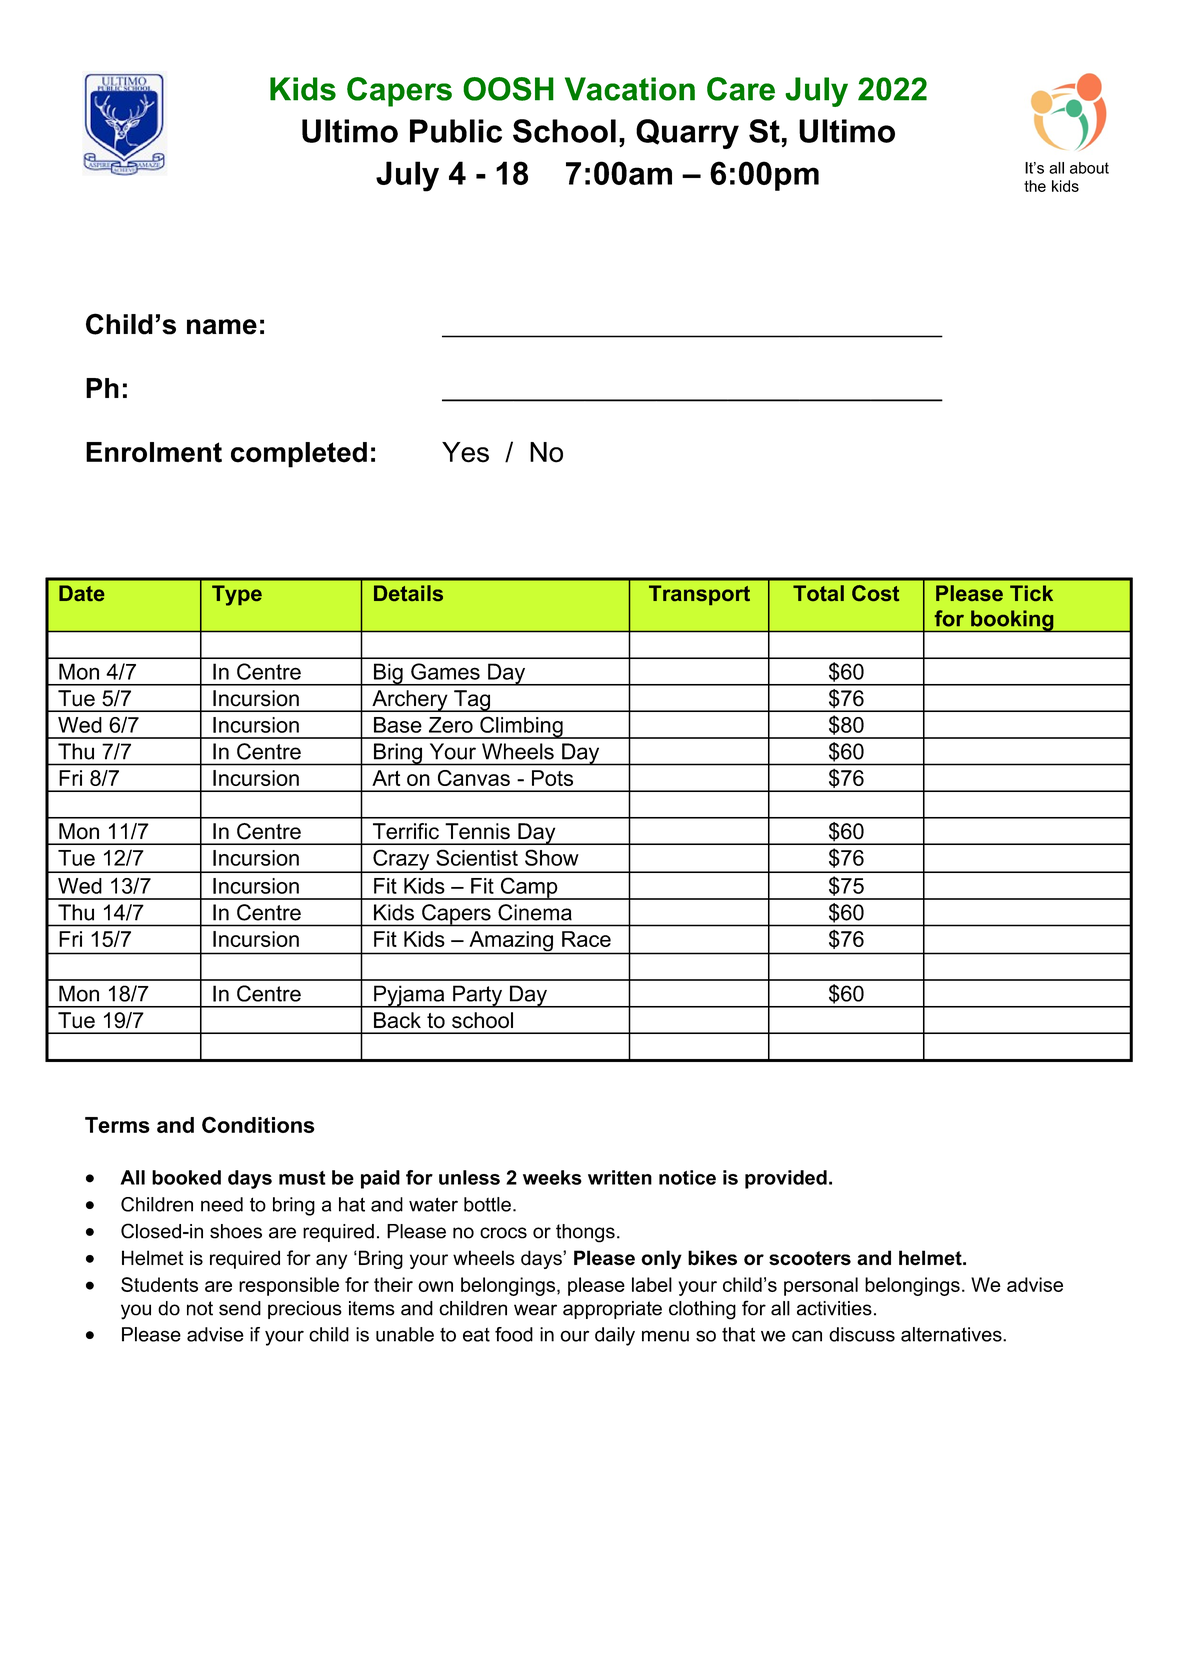 The width and height of the screenshot is (1182, 1671). I want to click on Public, so click(456, 131).
